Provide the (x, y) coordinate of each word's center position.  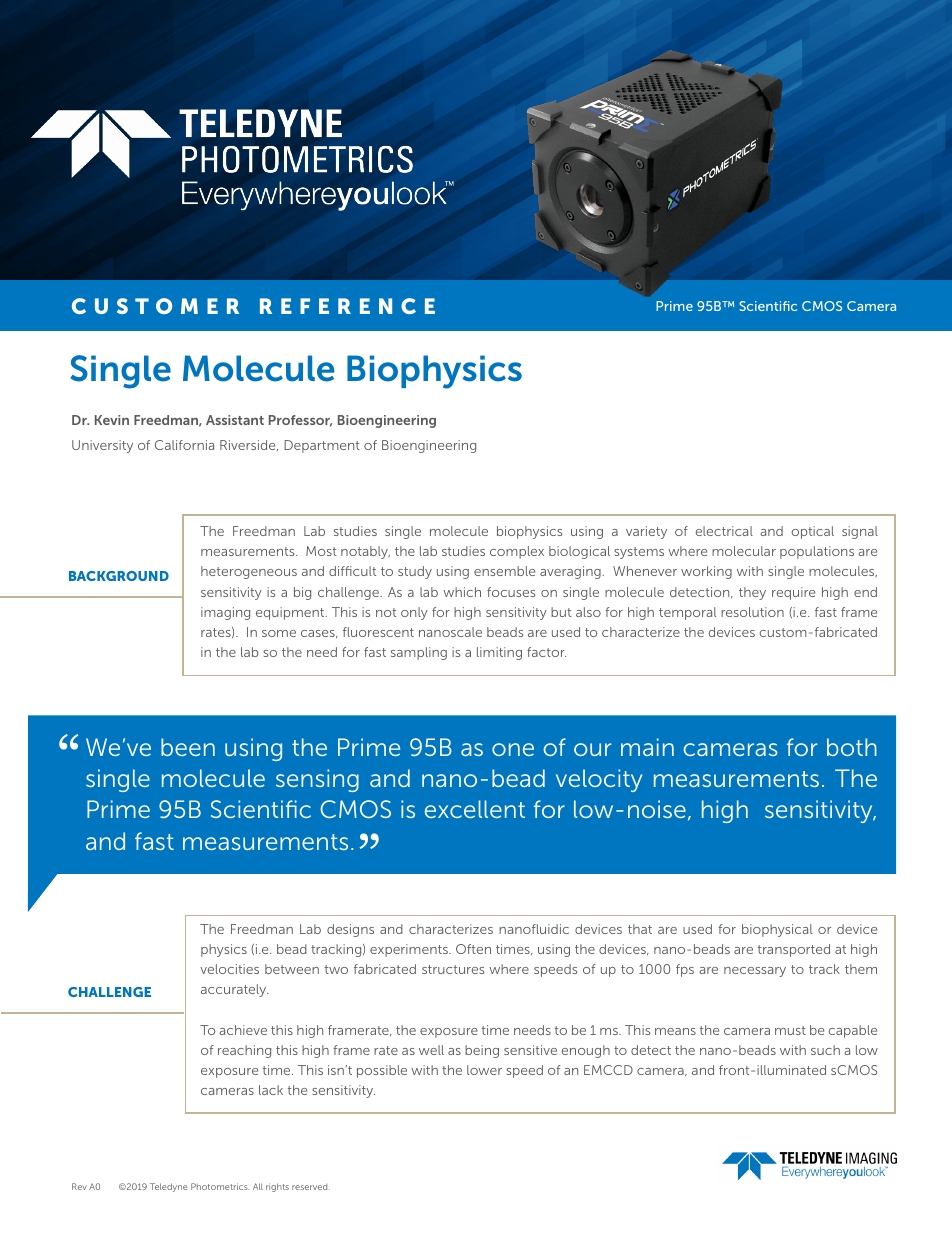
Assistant (235, 420)
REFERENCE (347, 306)
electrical (724, 531)
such (825, 1050)
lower (484, 1070)
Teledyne (169, 1187)
